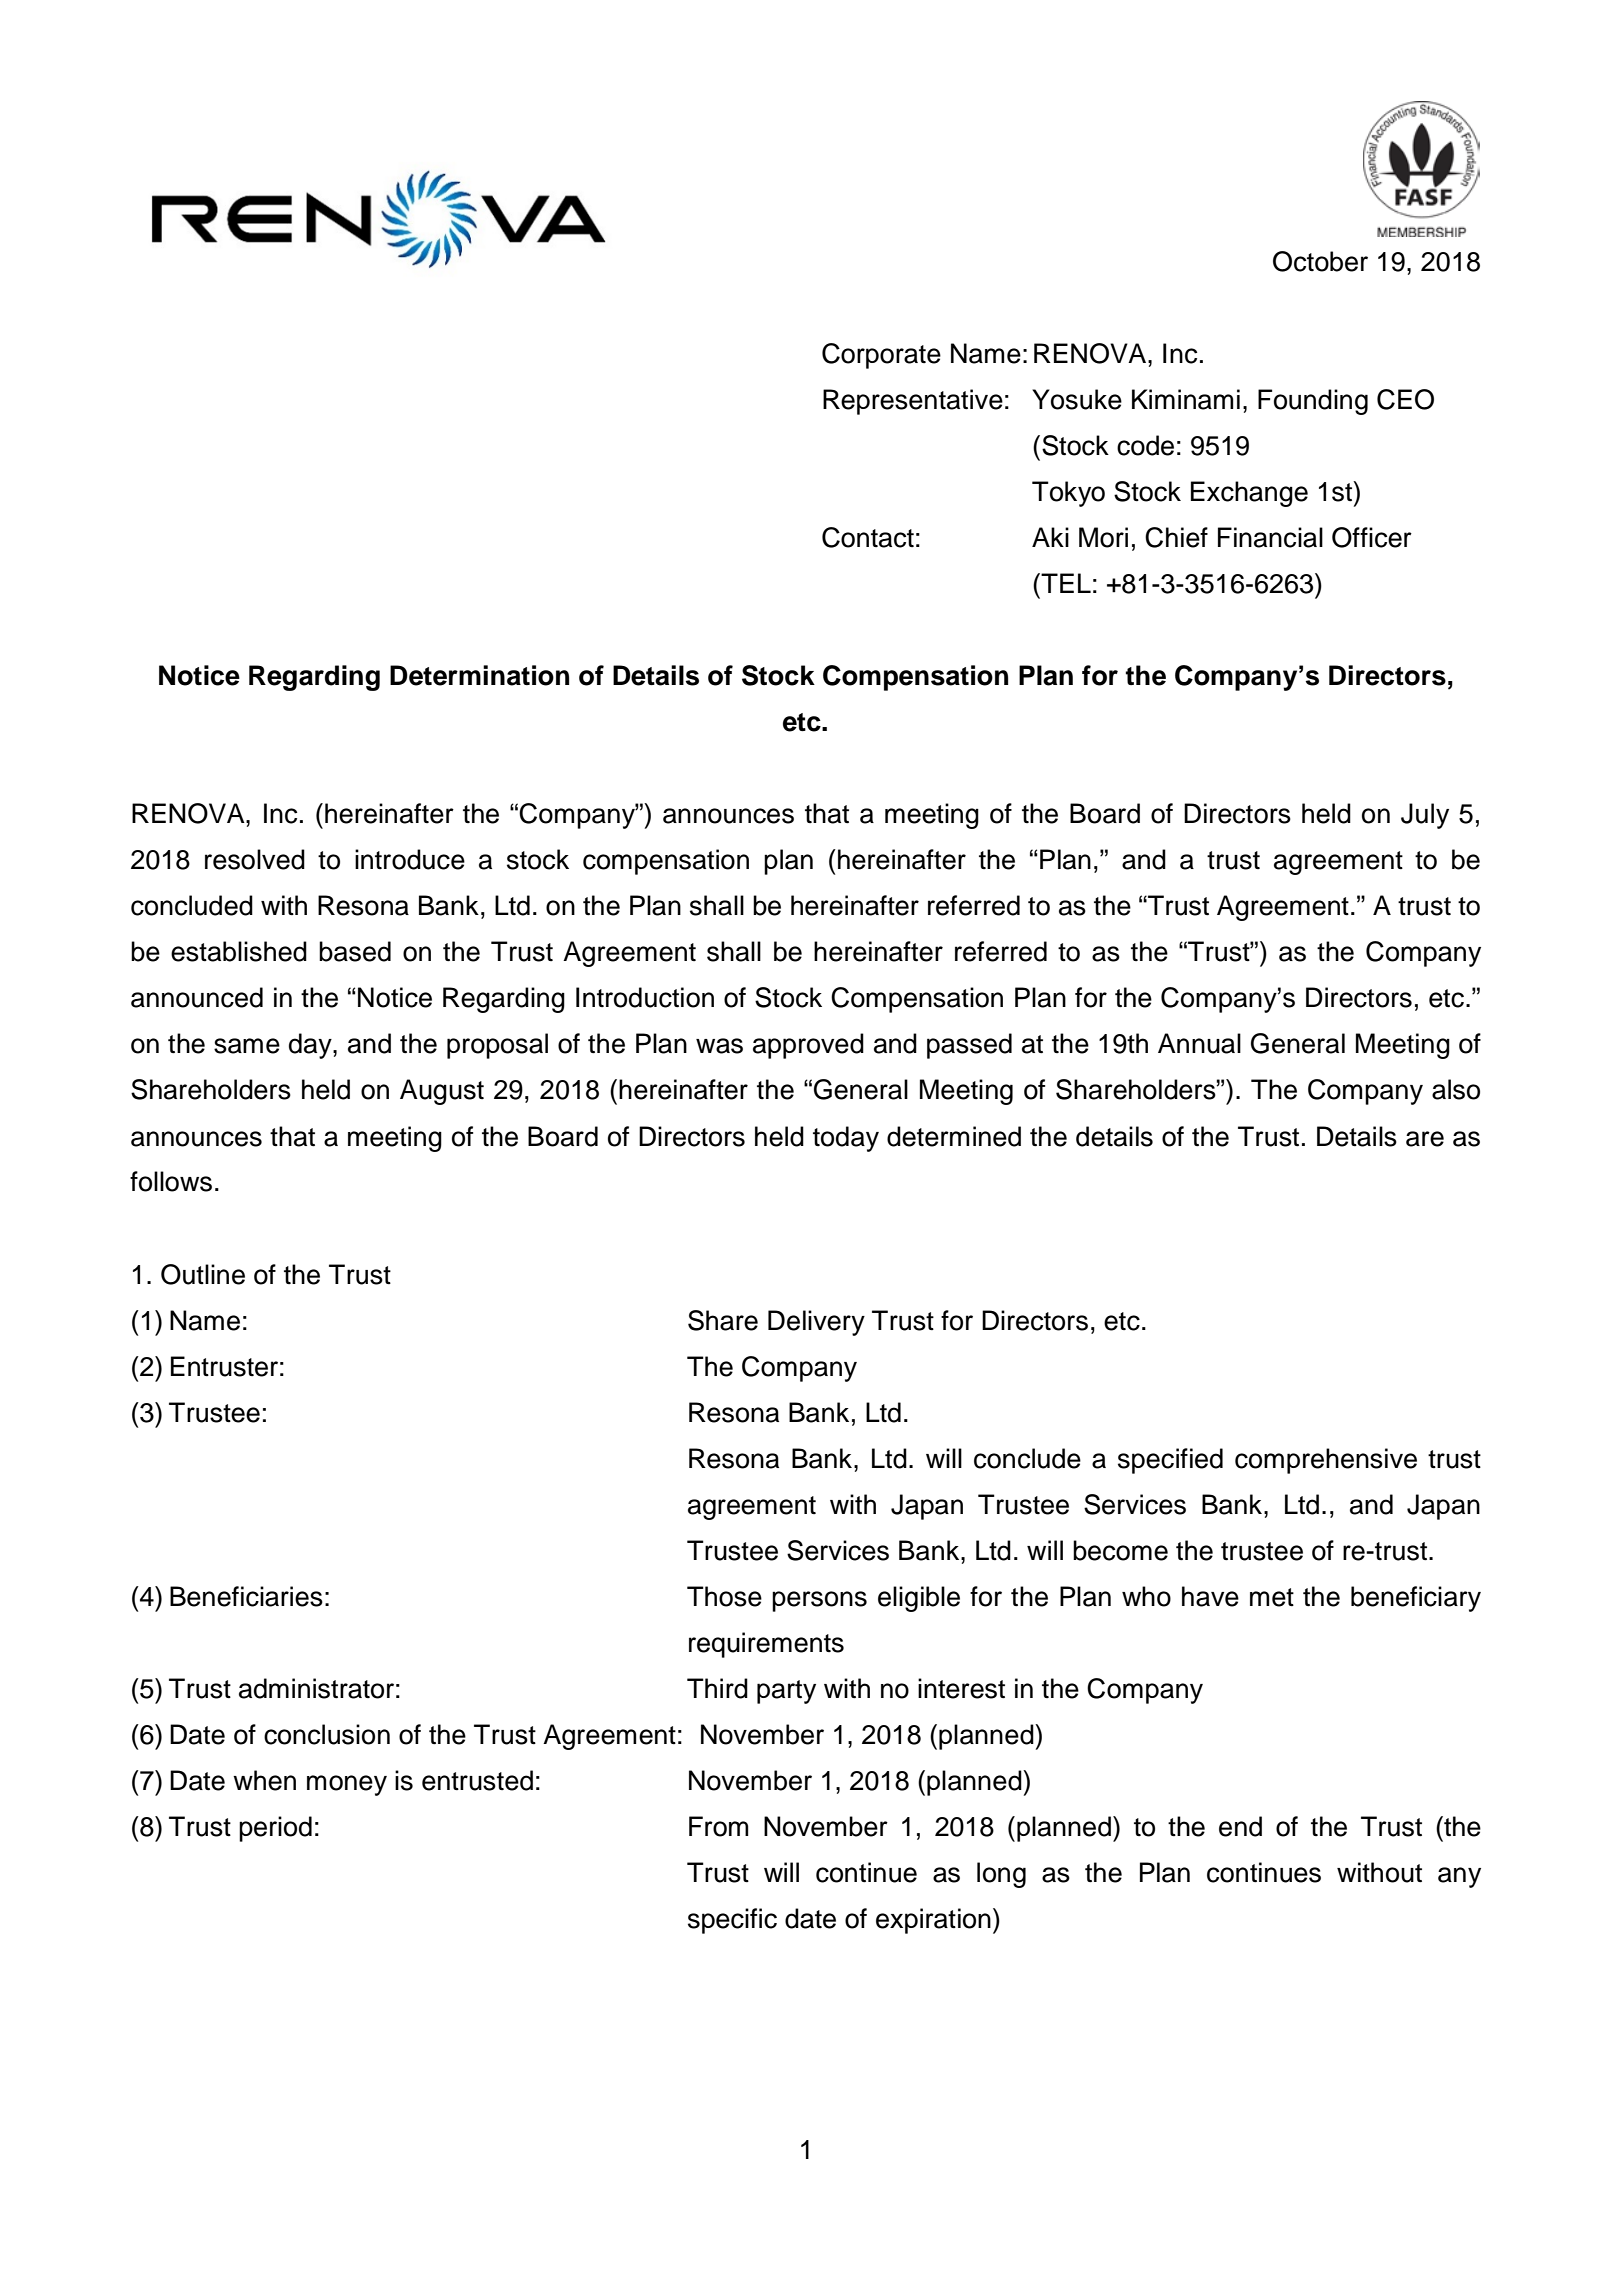  I want to click on October, so click(1320, 261).
